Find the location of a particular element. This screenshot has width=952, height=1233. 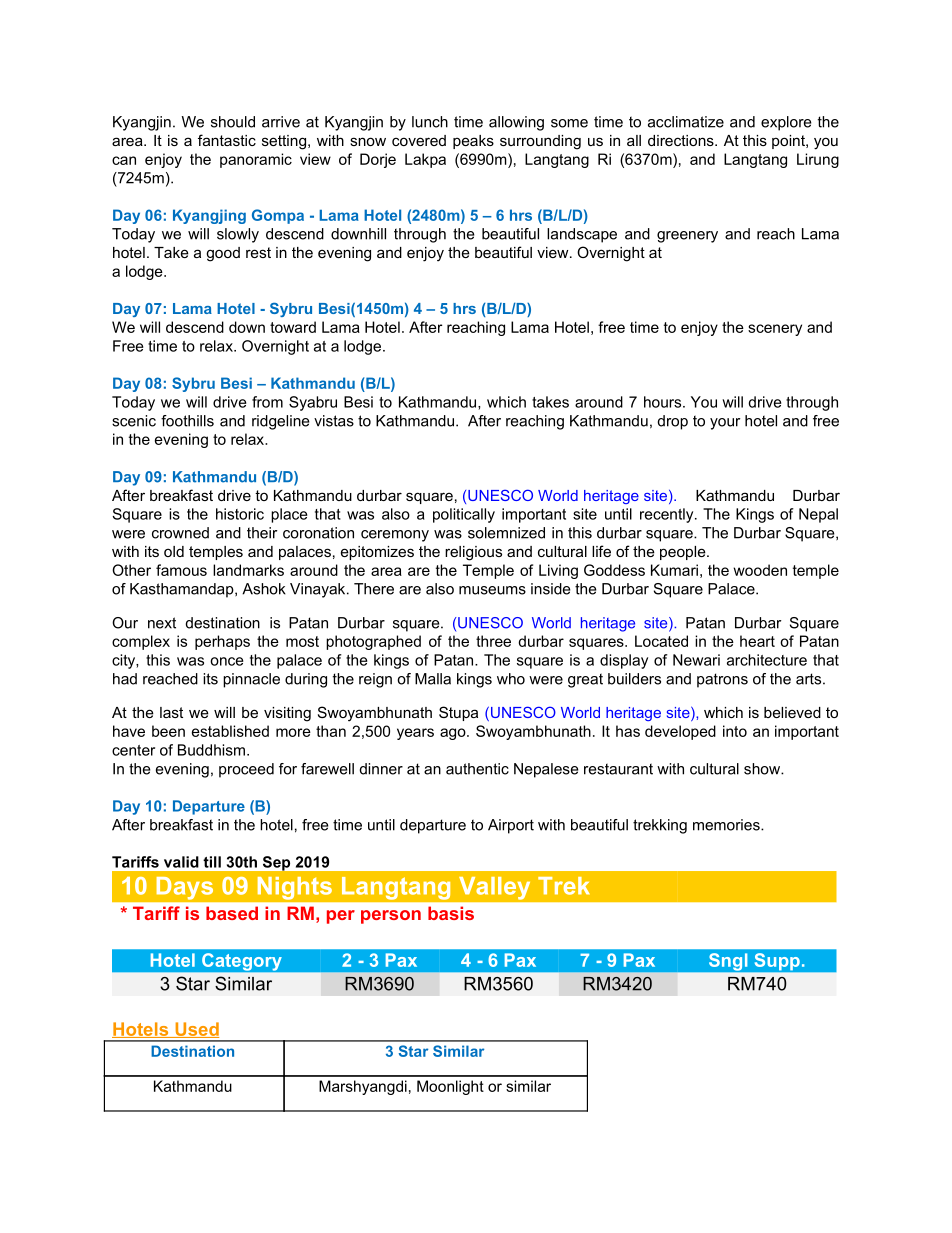

next is located at coordinates (162, 623).
